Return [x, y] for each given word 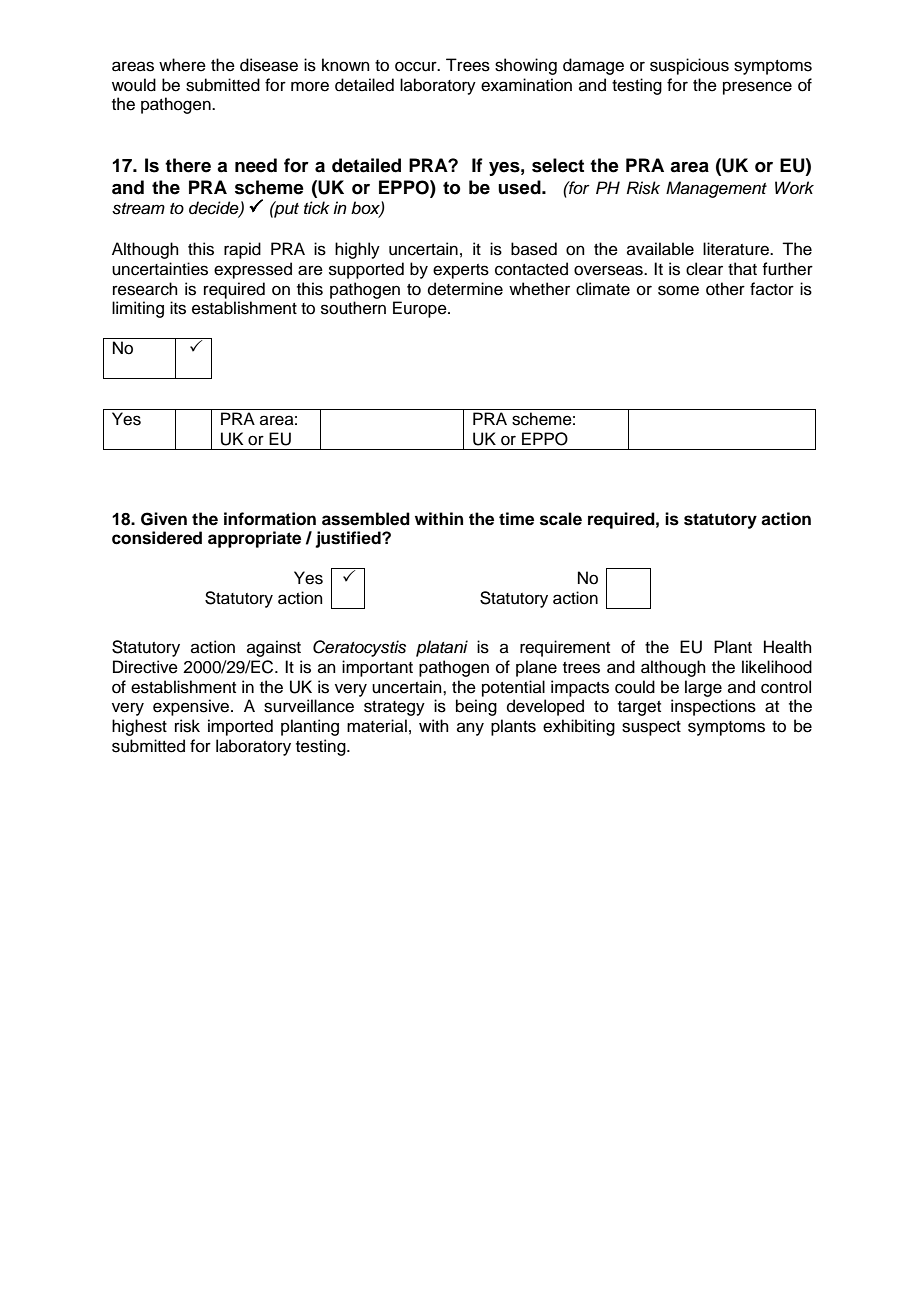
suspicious [689, 66]
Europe [421, 309]
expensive [192, 707]
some [678, 290]
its [178, 308]
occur [417, 66]
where [182, 65]
